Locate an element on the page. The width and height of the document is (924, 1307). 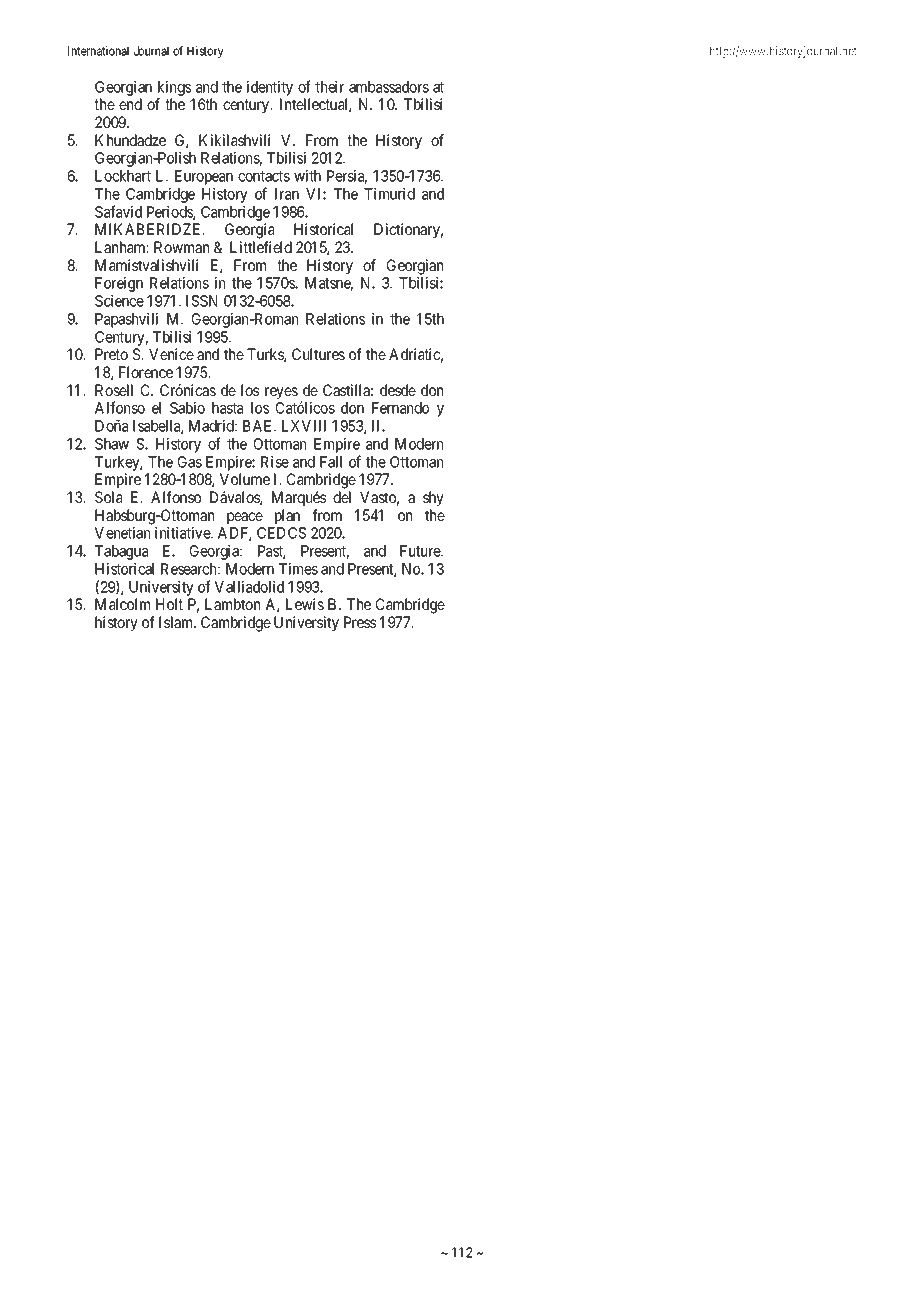
end is located at coordinates (130, 104).
